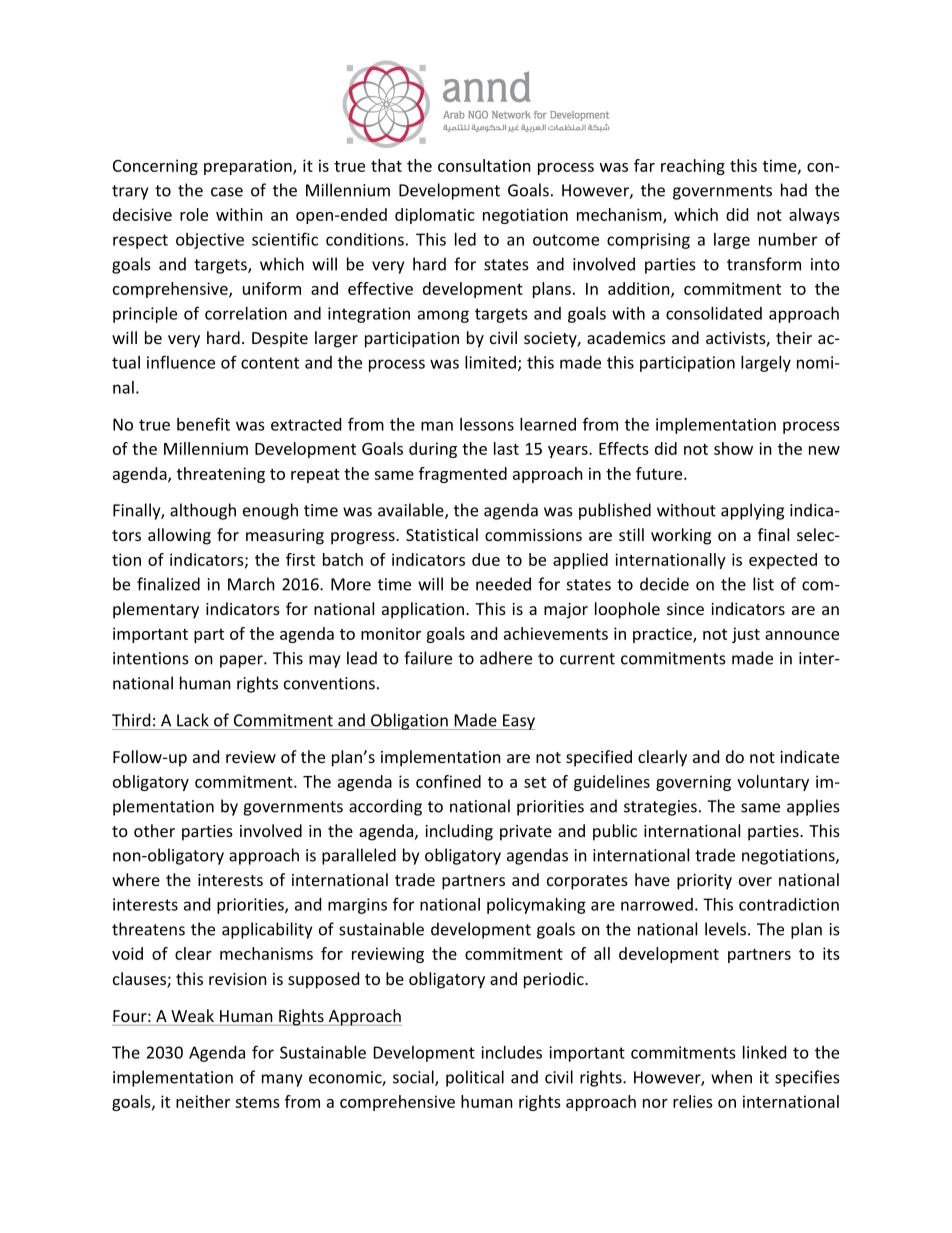 This screenshot has height=1233, width=952. Describe the element at coordinates (435, 216) in the screenshot. I see `diplomatic` at that location.
